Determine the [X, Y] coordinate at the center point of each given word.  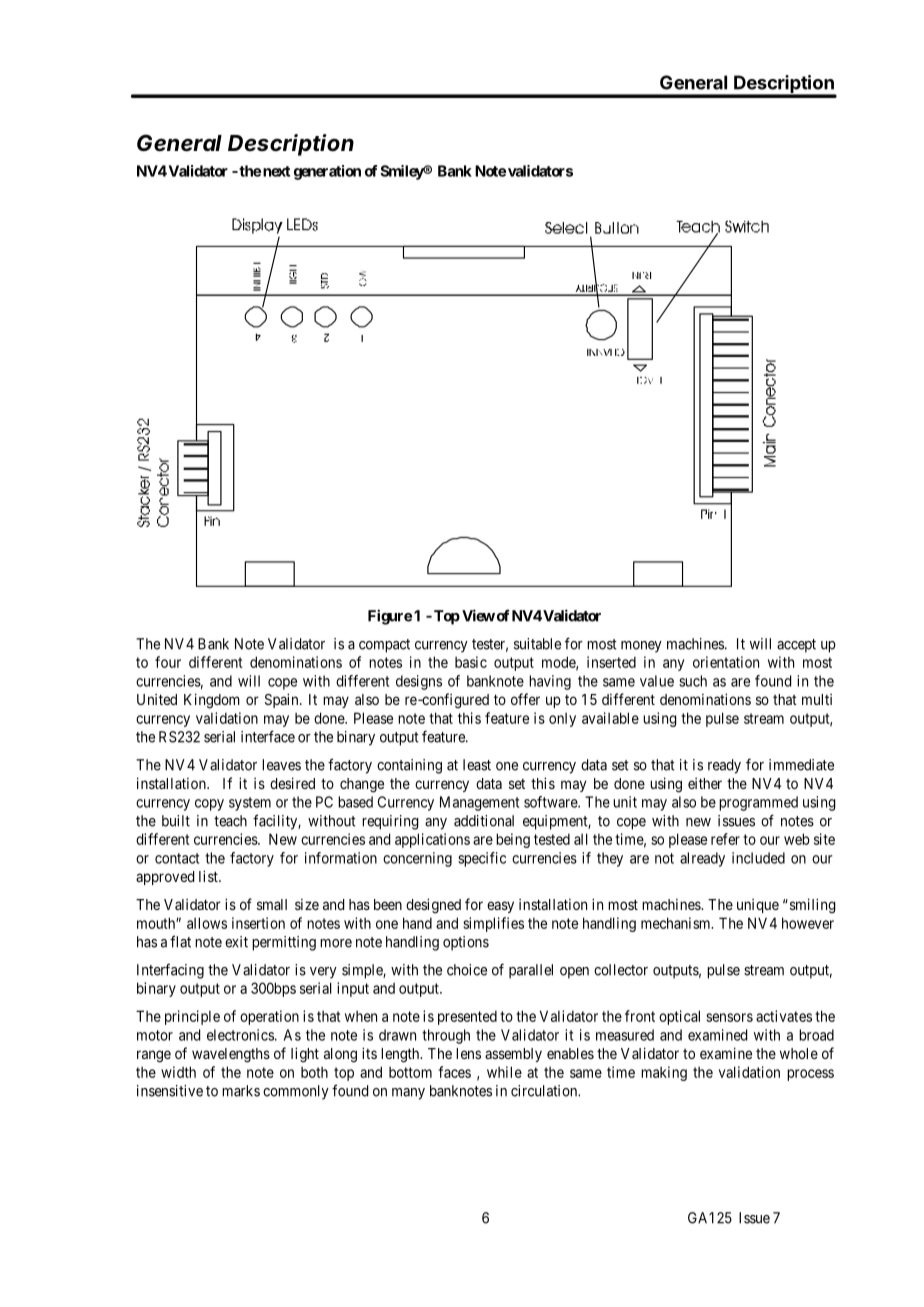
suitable [537, 644]
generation [327, 172]
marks [241, 1091]
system [250, 804]
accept [796, 646]
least [477, 765]
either [705, 783]
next [276, 171]
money [641, 647]
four [168, 662]
